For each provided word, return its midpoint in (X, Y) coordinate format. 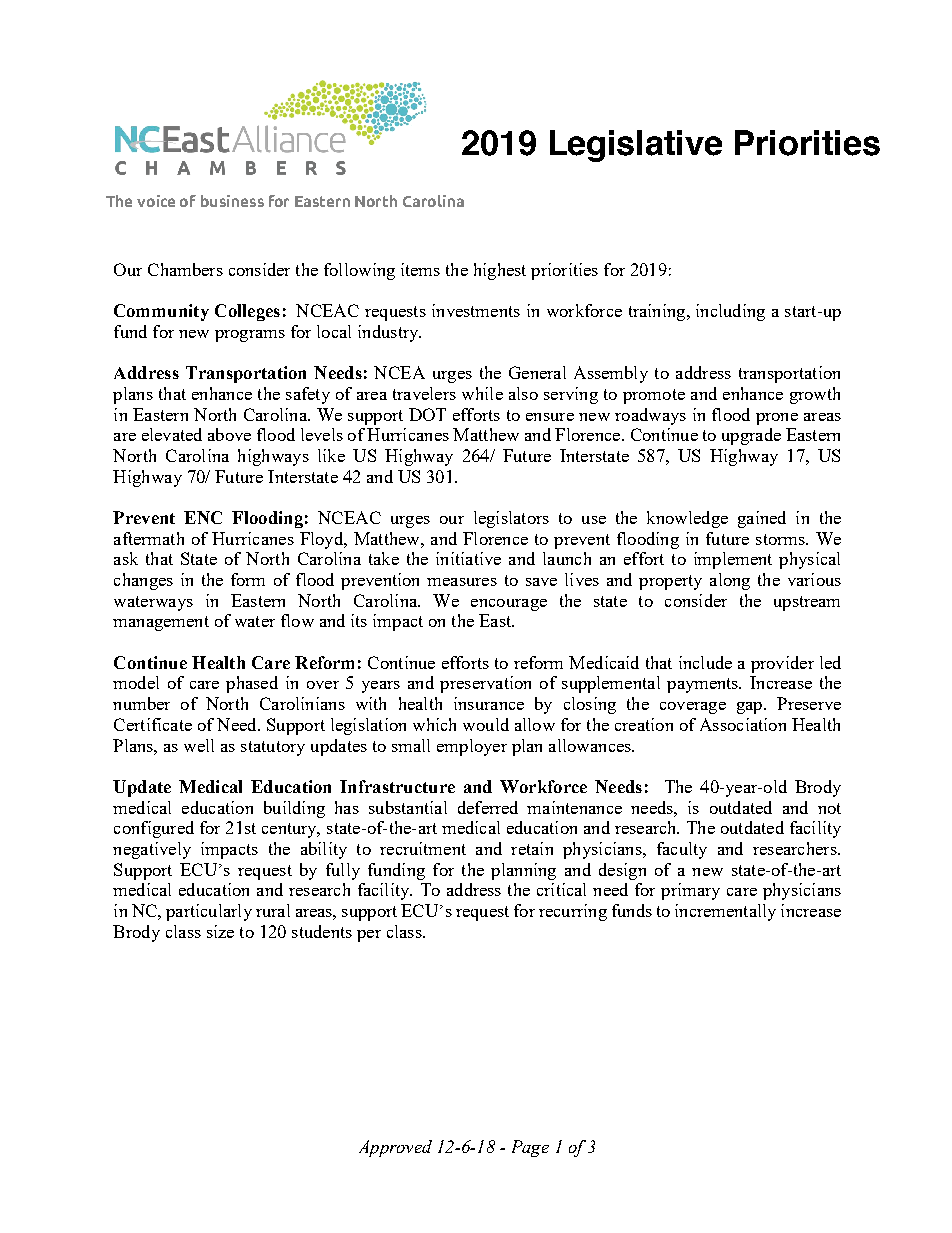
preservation (485, 684)
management (161, 623)
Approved (395, 1148)
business (232, 201)
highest (500, 271)
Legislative (636, 146)
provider (782, 664)
